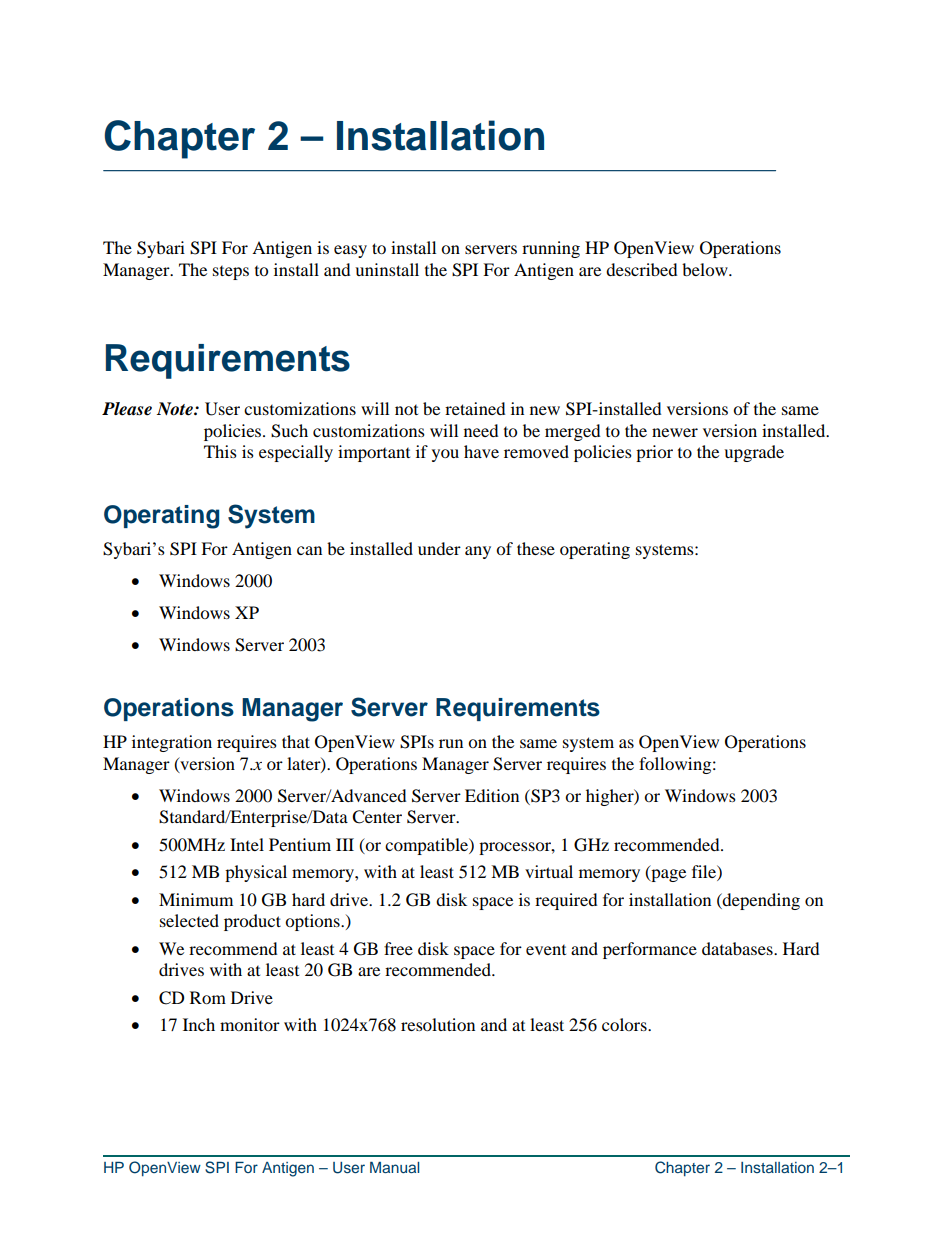 This screenshot has height=1233, width=952. What do you see at coordinates (231, 272) in the screenshot?
I see `steps` at bounding box center [231, 272].
